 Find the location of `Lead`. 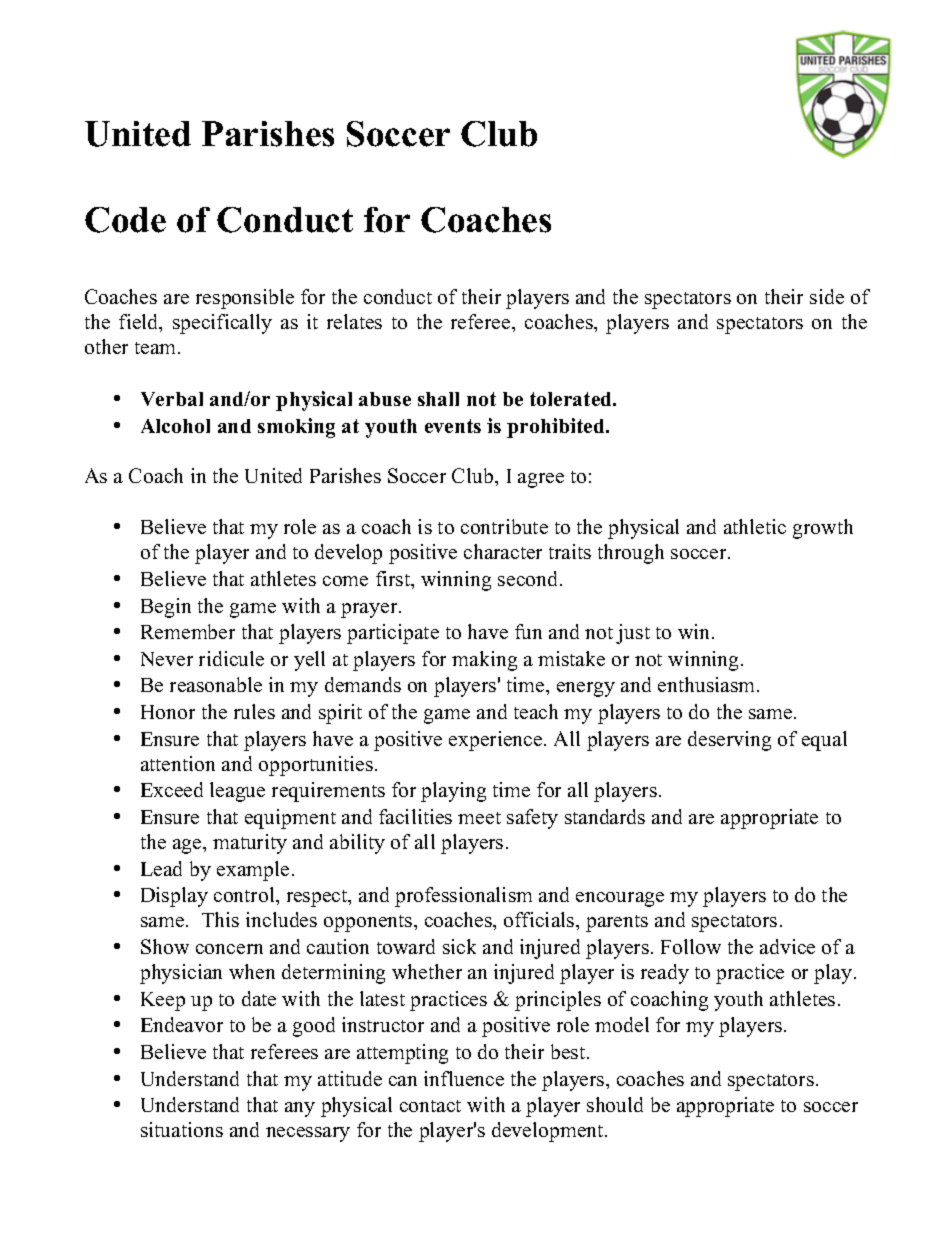

Lead is located at coordinates (161, 868).
